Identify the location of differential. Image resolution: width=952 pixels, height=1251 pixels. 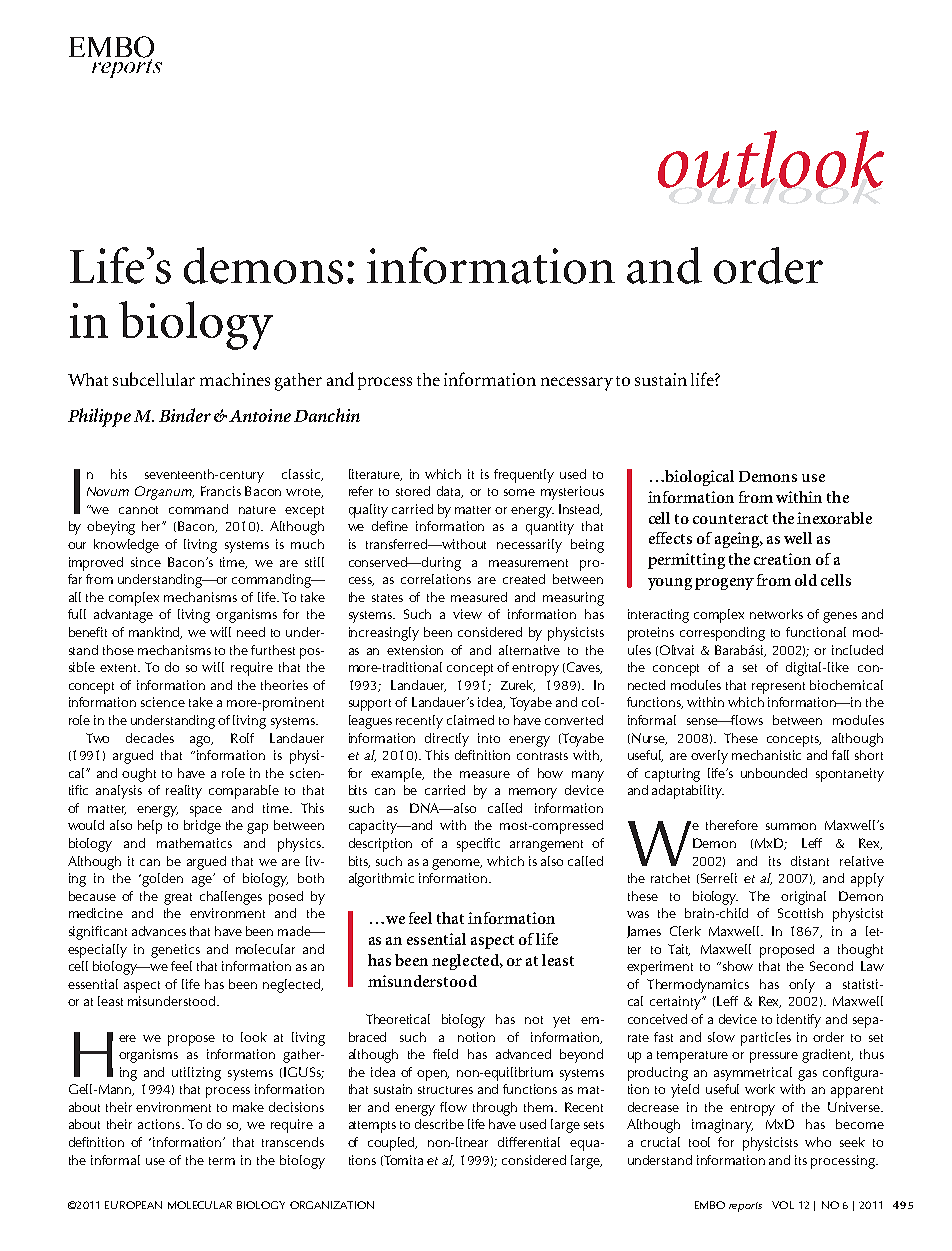
(529, 1142).
